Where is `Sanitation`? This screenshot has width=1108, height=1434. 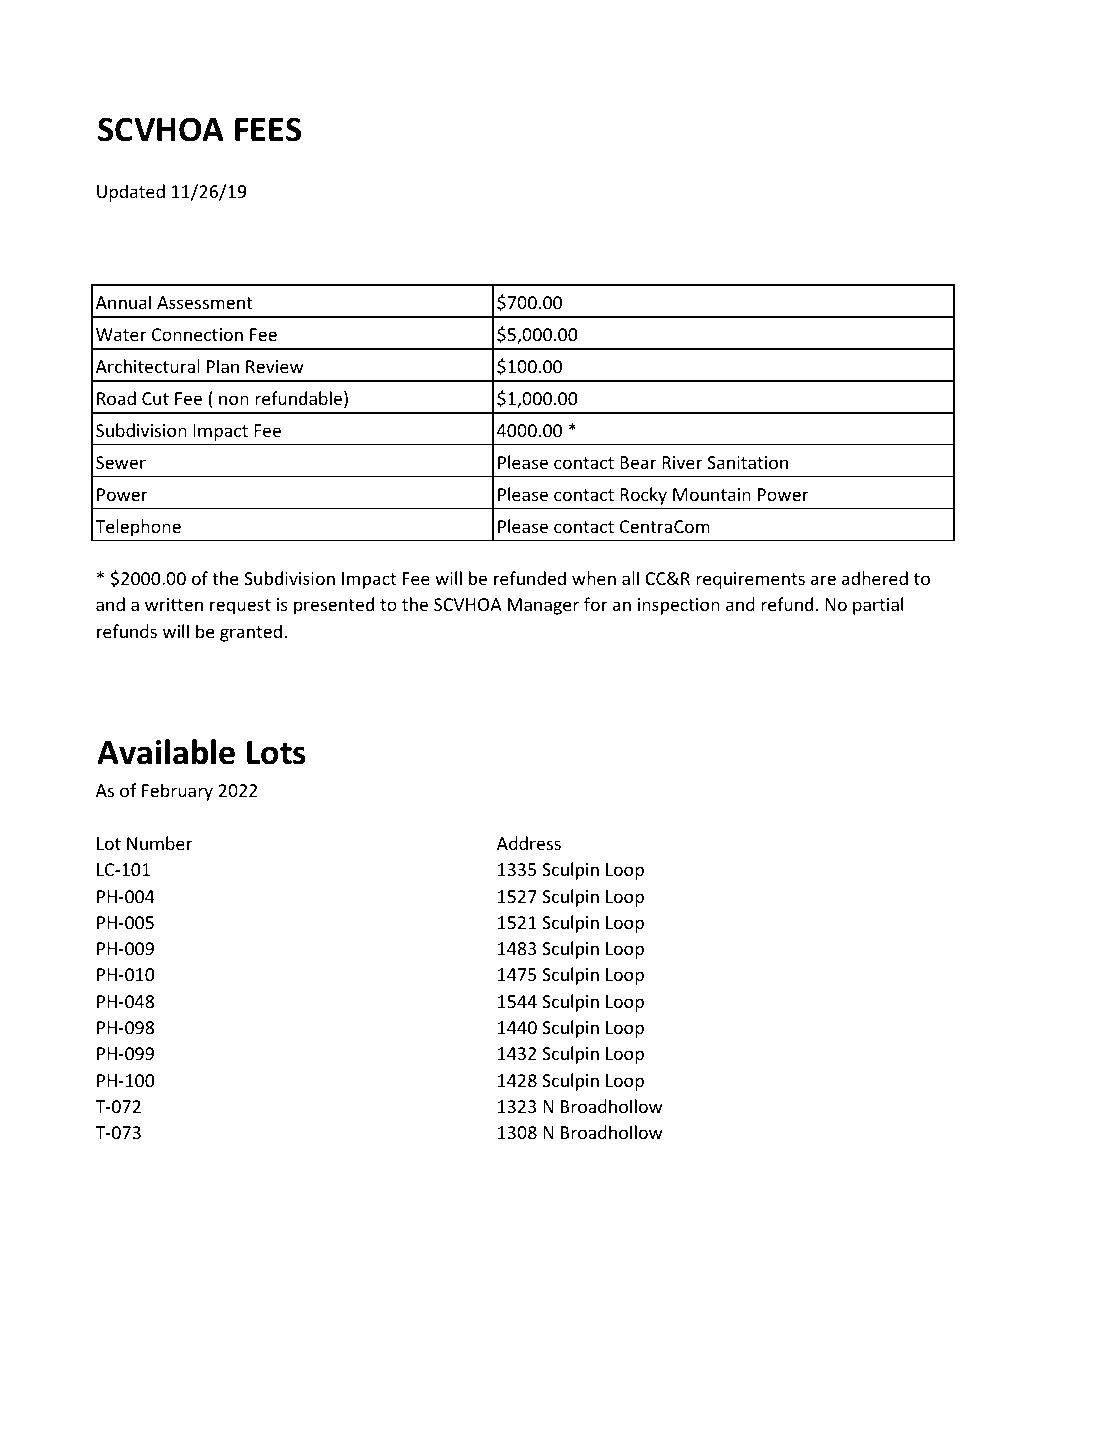 Sanitation is located at coordinates (747, 462).
